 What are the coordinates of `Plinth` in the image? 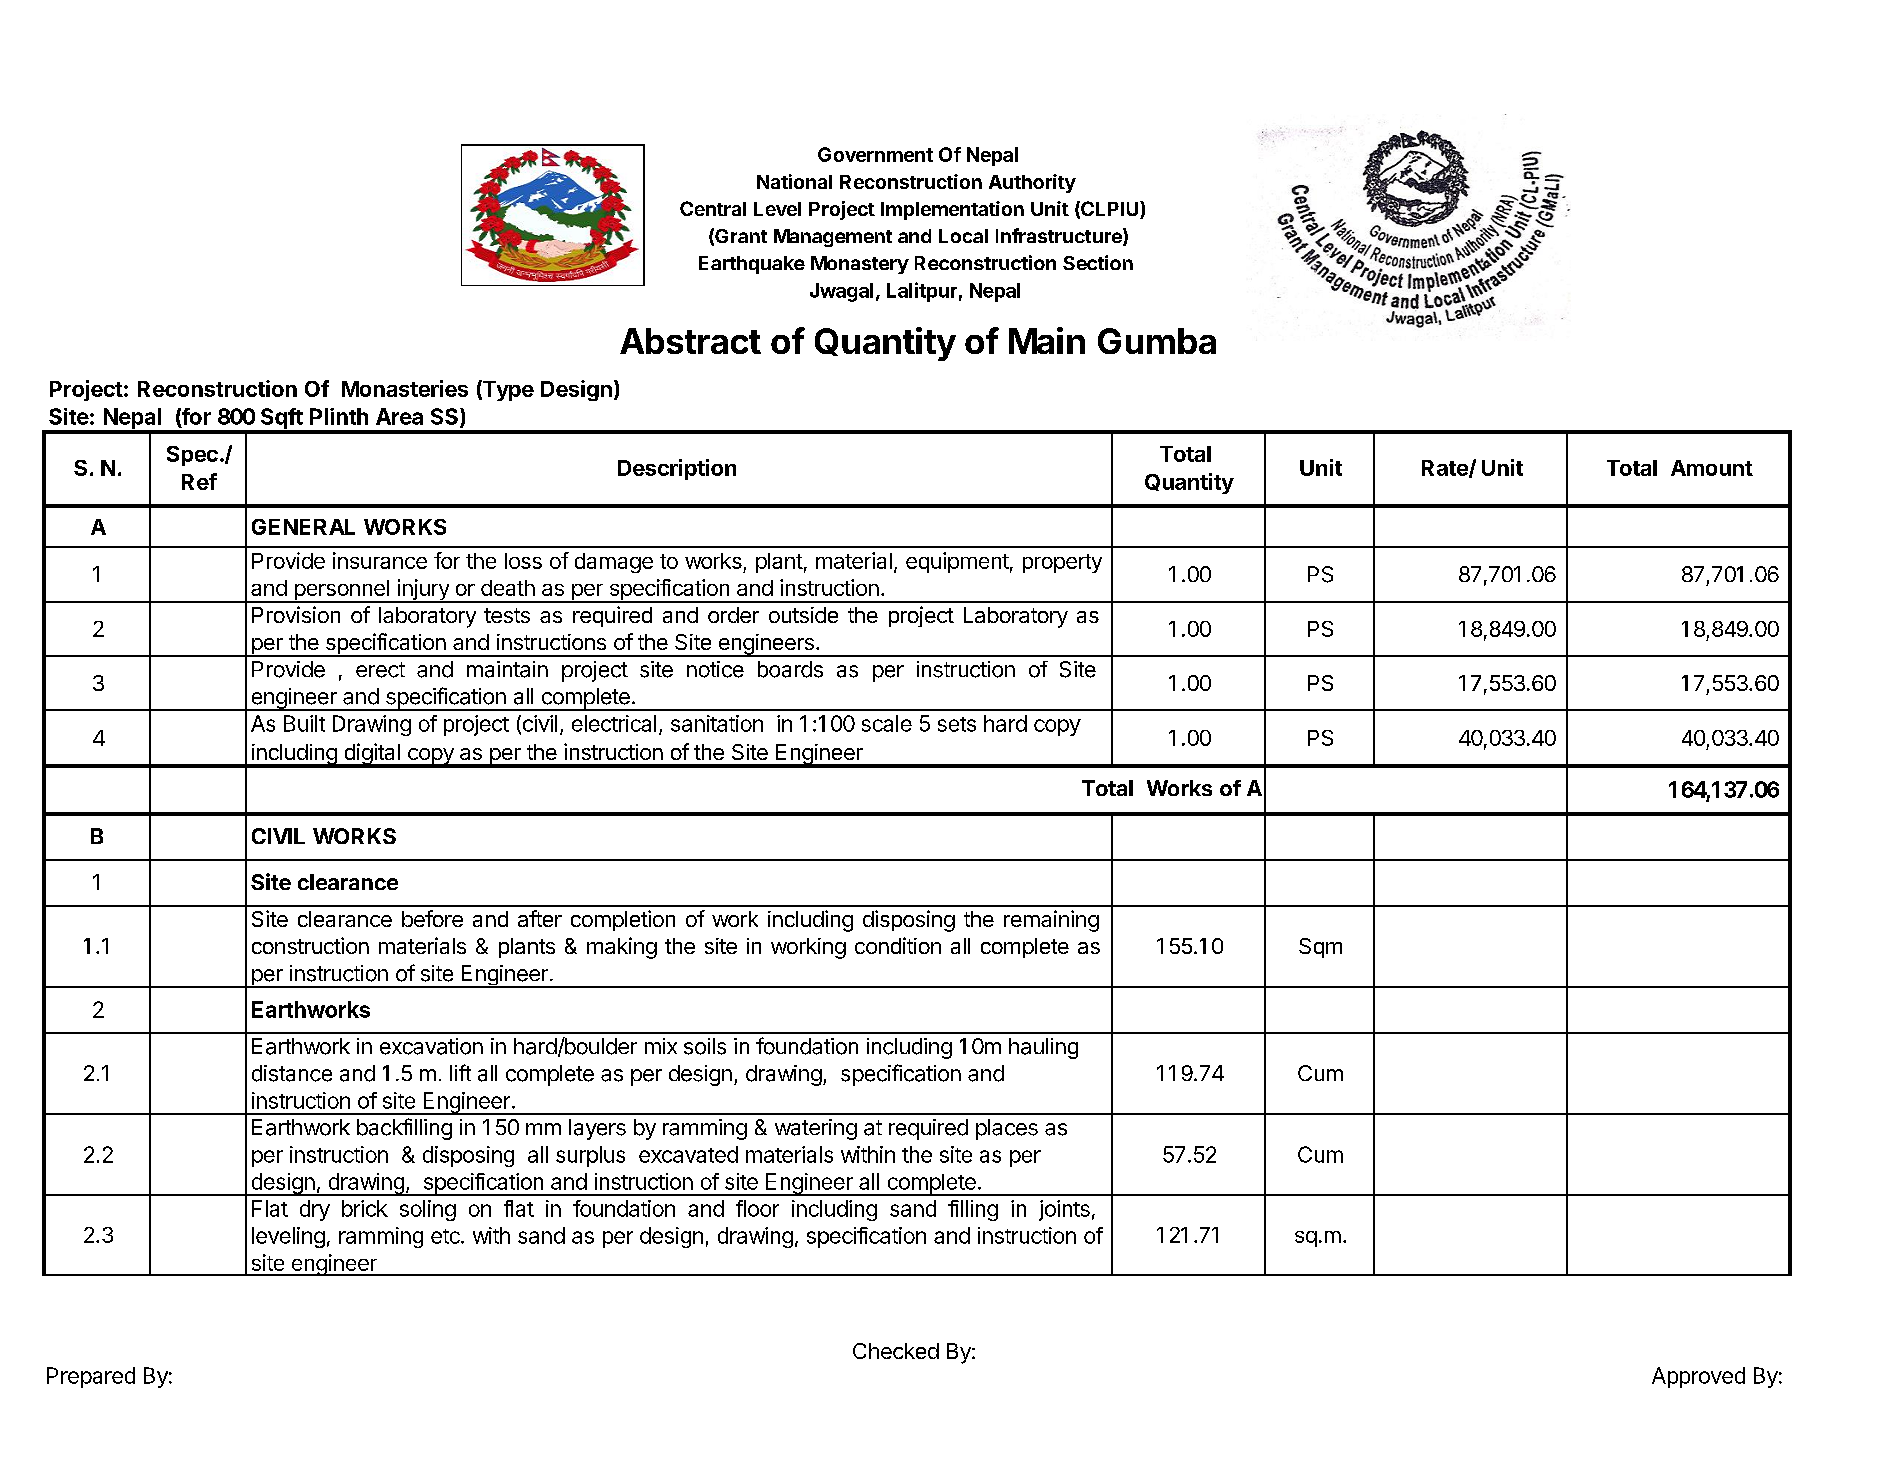 It's located at (339, 416).
